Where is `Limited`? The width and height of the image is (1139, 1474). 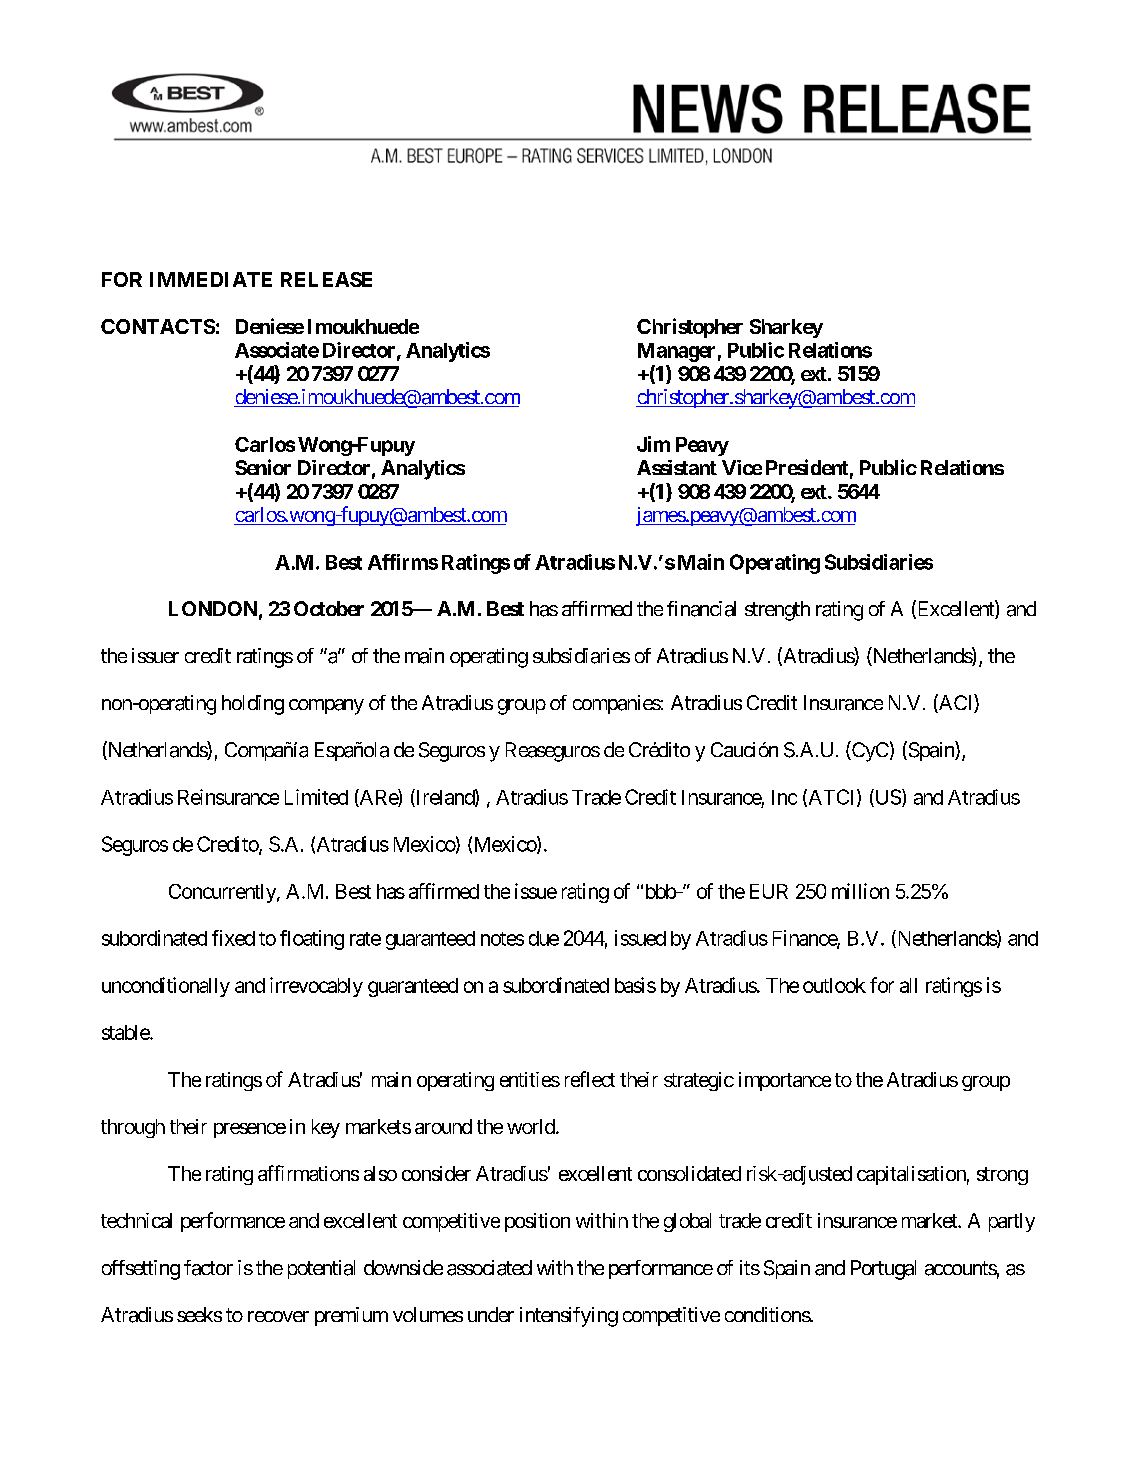
Limited is located at coordinates (316, 797).
